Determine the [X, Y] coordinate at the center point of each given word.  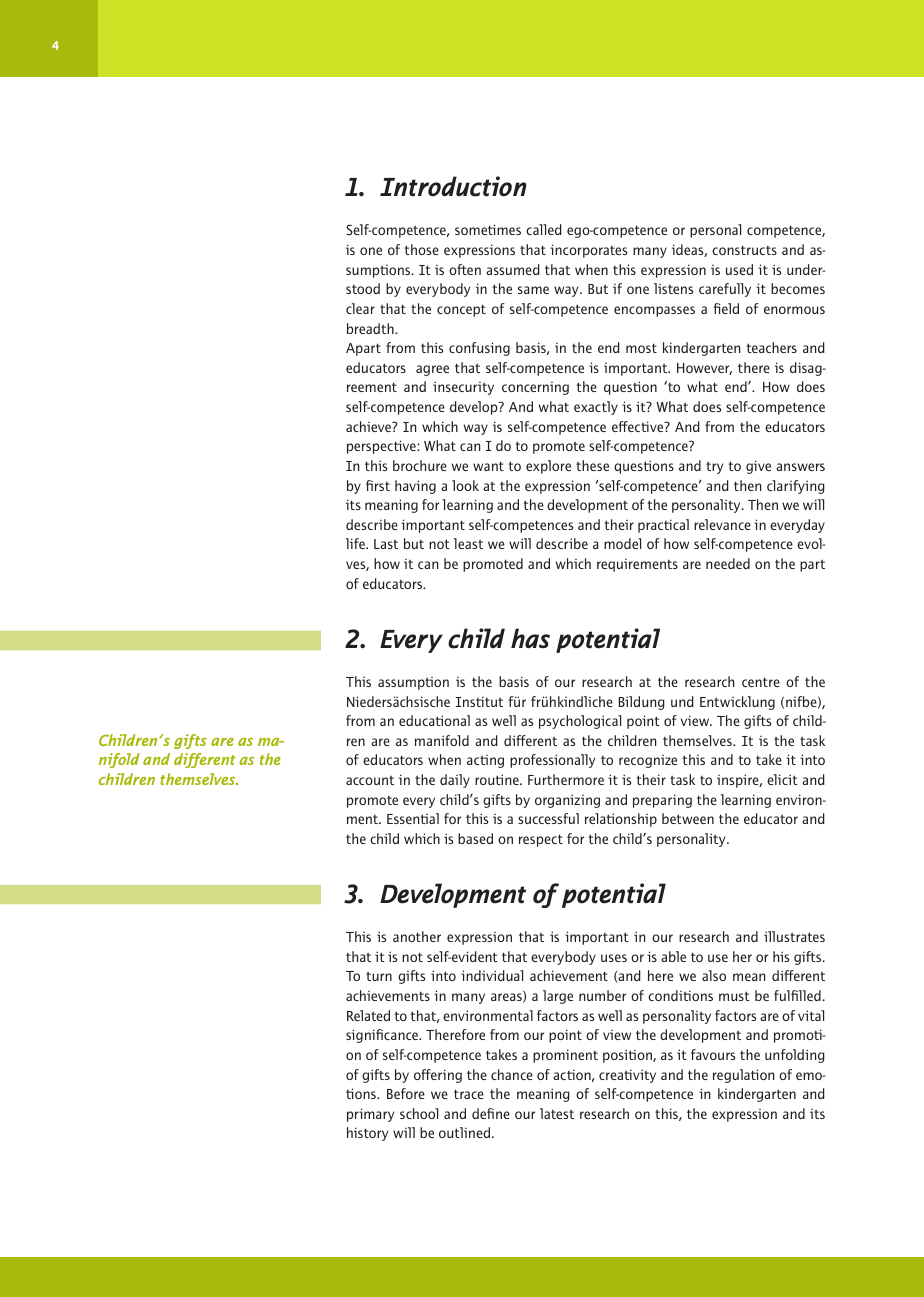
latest [557, 1113]
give [758, 467]
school [419, 1113]
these [592, 465]
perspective [382, 447]
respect [541, 840]
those [422, 249]
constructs [744, 250]
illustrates [794, 936]
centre [761, 682]
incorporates [588, 251]
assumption [413, 683]
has [530, 638]
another [417, 936]
